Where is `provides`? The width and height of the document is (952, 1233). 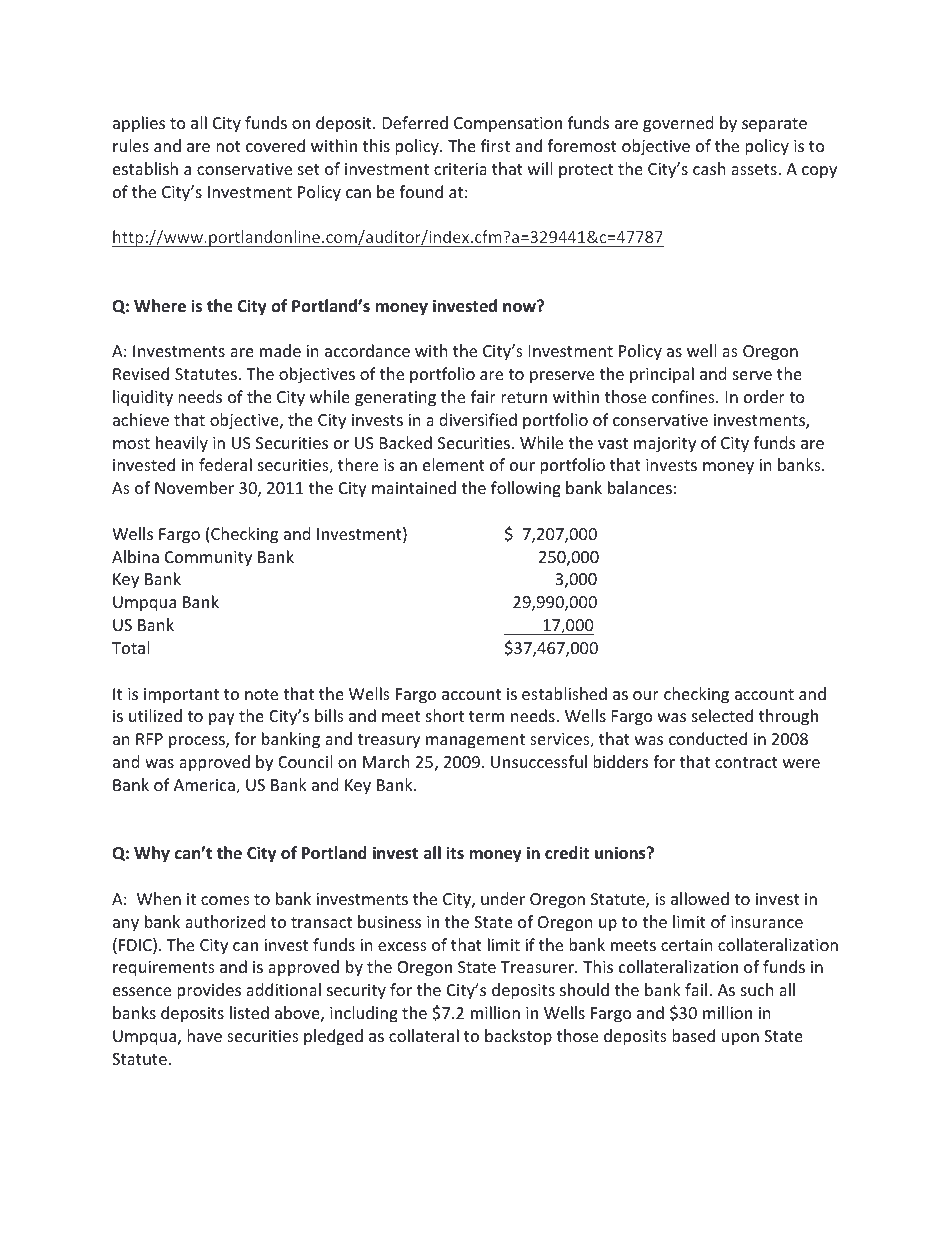 provides is located at coordinates (209, 991).
